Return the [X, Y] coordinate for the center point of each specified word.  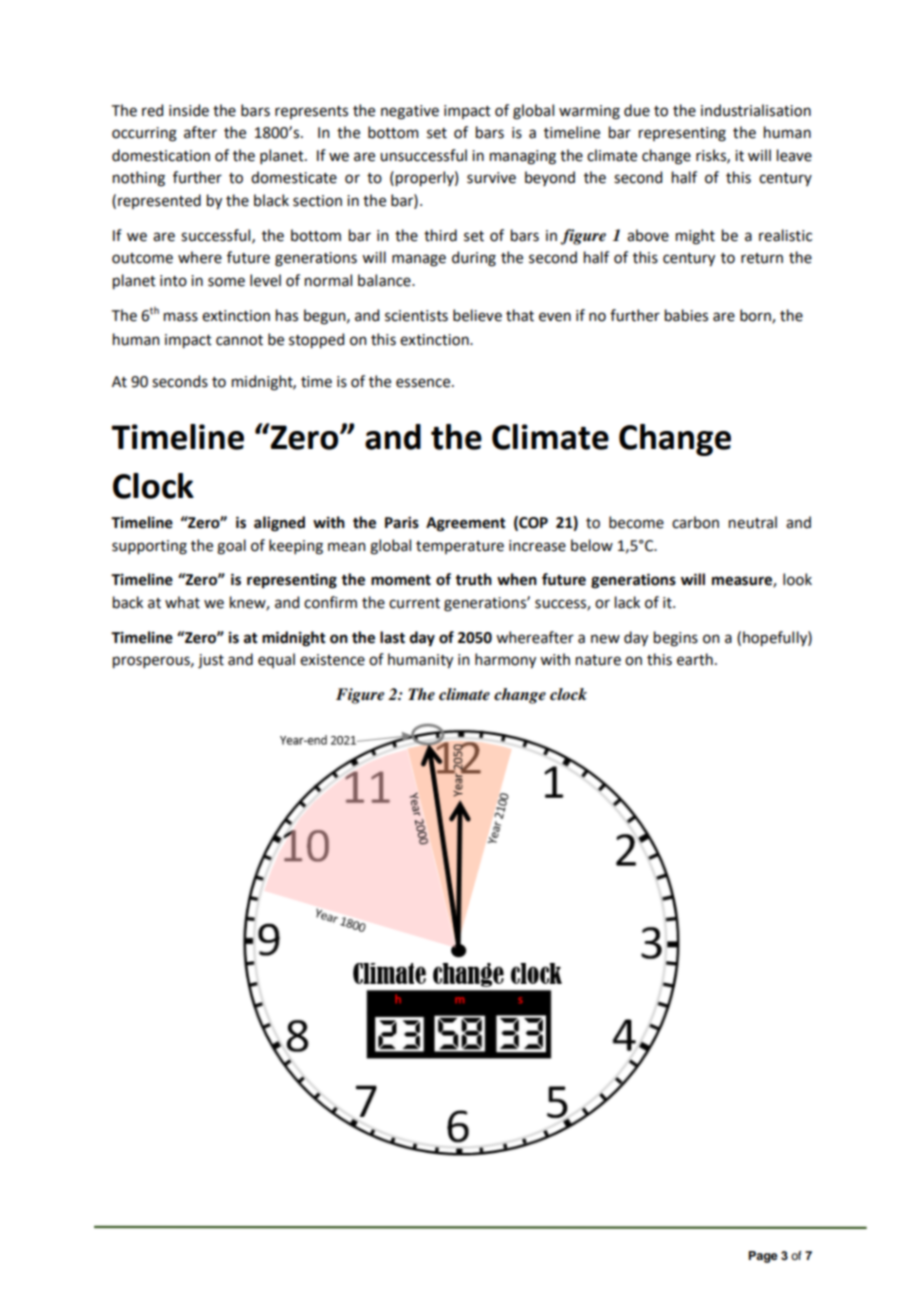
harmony [505, 660]
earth [695, 659]
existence [332, 660]
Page [763, 1257]
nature [598, 660]
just [211, 661]
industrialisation [756, 110]
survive [491, 178]
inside [189, 110]
